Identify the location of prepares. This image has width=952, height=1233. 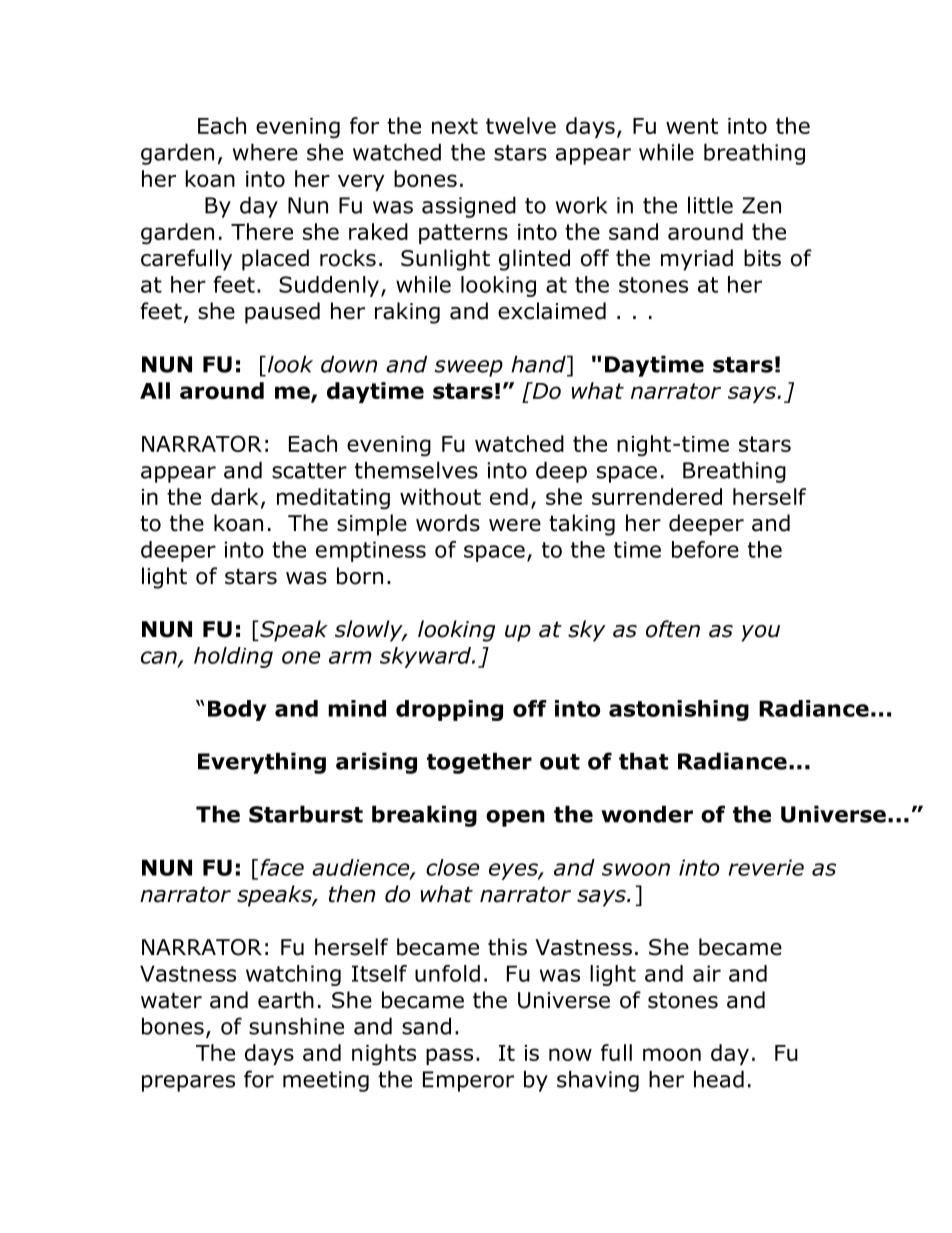
(188, 1083).
